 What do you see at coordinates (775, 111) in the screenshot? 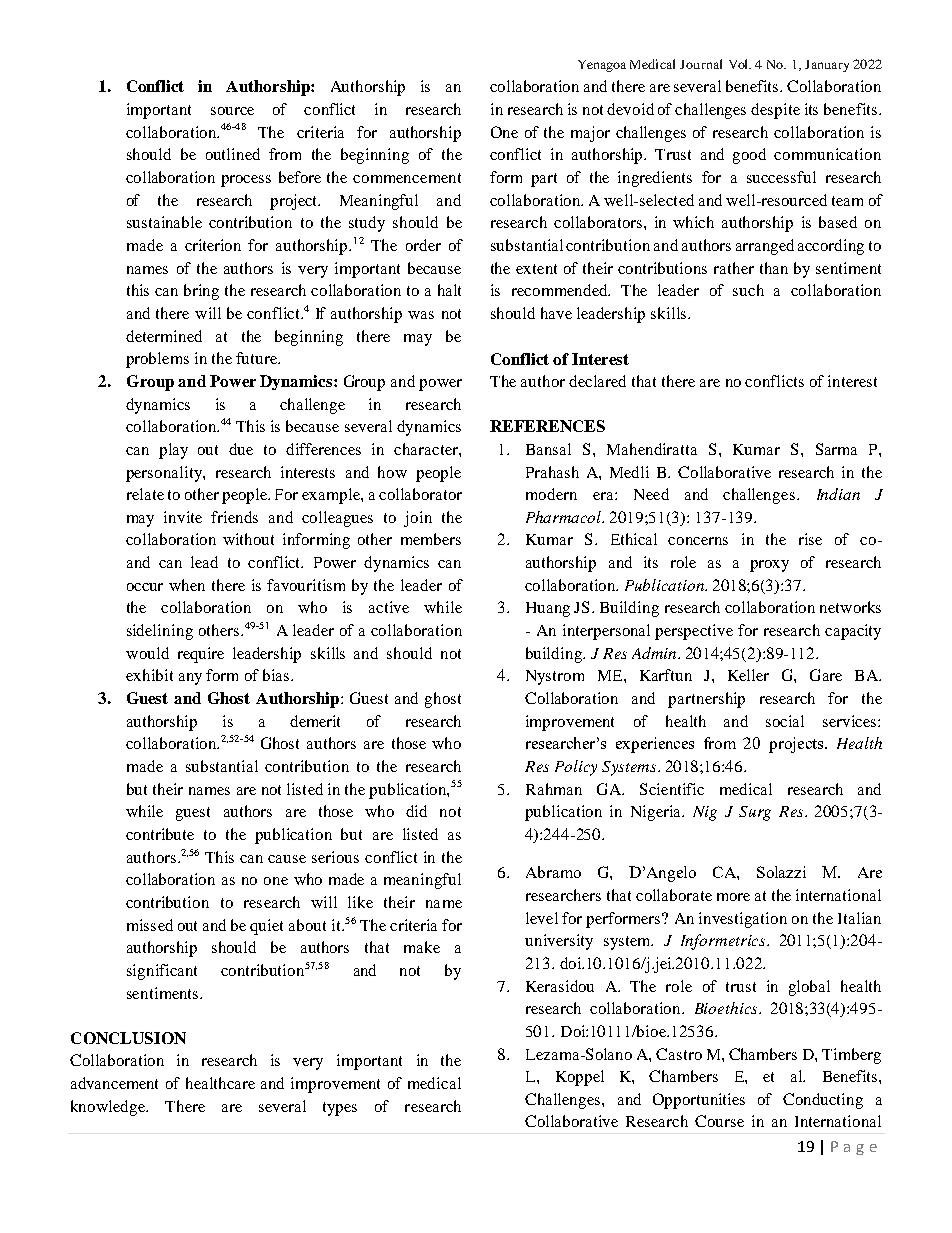
I see `despite` at bounding box center [775, 111].
